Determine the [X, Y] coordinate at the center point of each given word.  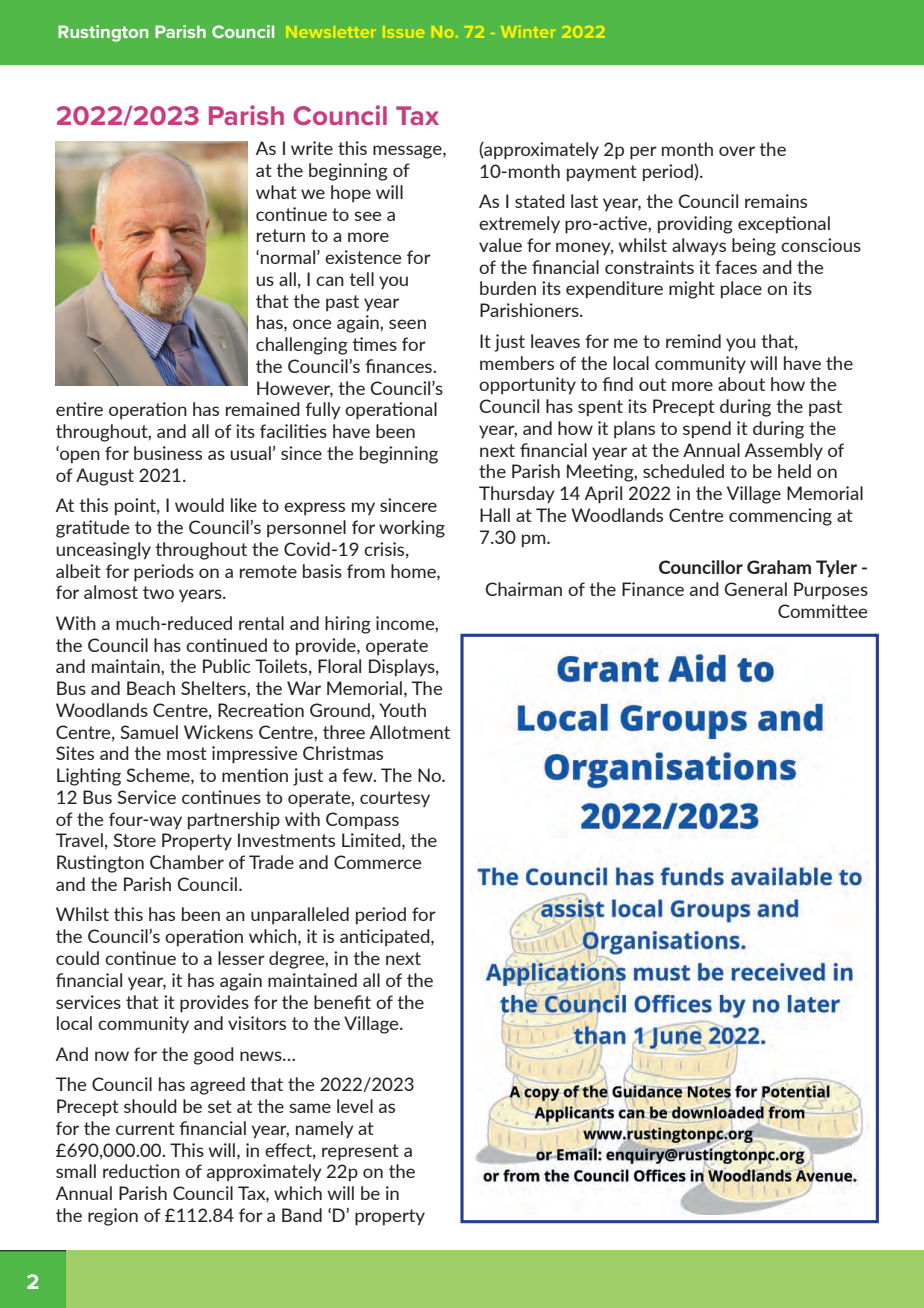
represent [360, 1152]
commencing [780, 517]
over [737, 151]
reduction [141, 1171]
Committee [823, 611]
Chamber [187, 862]
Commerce [378, 862]
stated [540, 201]
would [199, 505]
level [355, 1106]
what [276, 192]
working [412, 529]
